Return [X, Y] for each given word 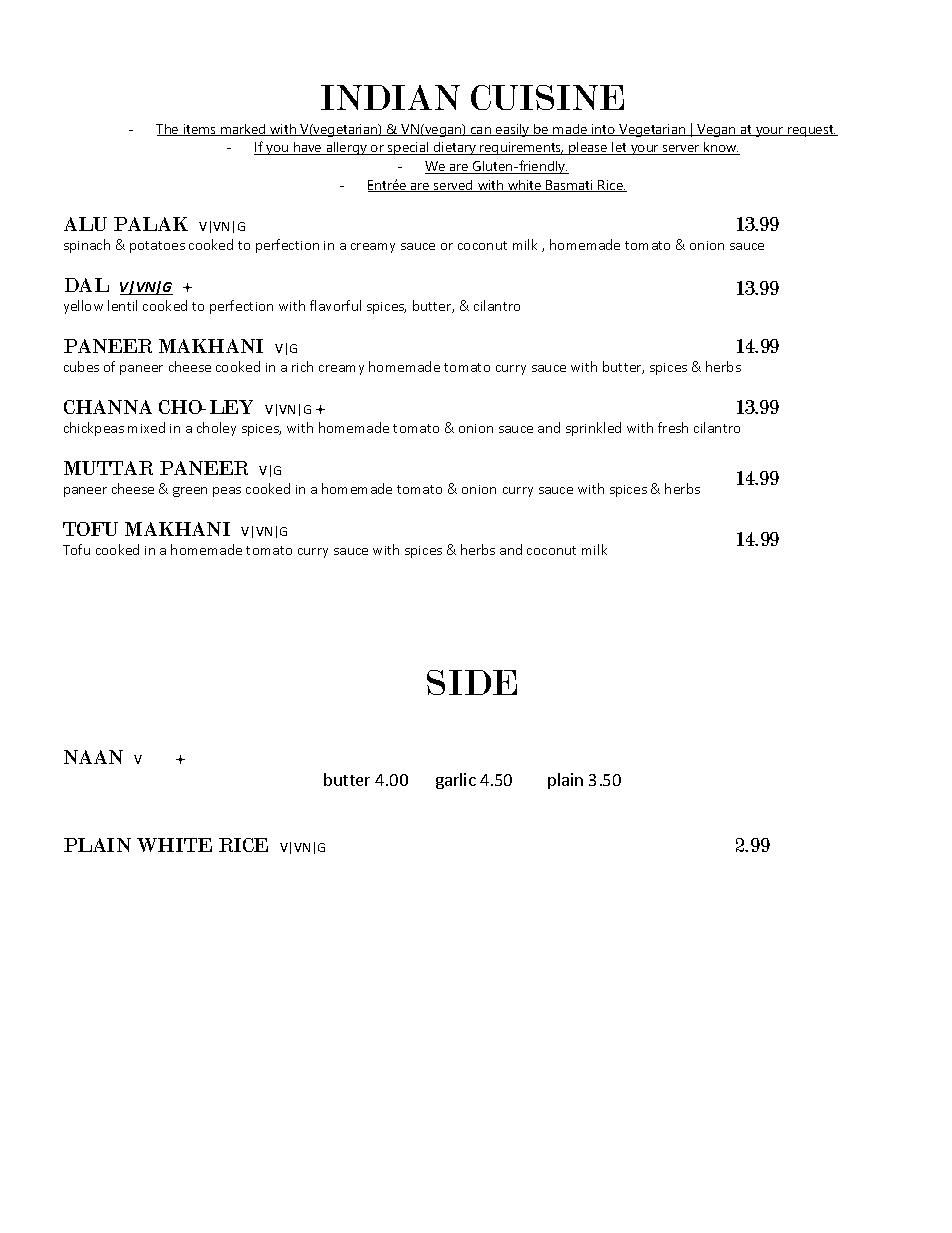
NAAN [93, 757]
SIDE [472, 682]
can [481, 131]
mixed [146, 427]
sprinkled [593, 429]
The [168, 130]
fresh [673, 427]
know [720, 148]
